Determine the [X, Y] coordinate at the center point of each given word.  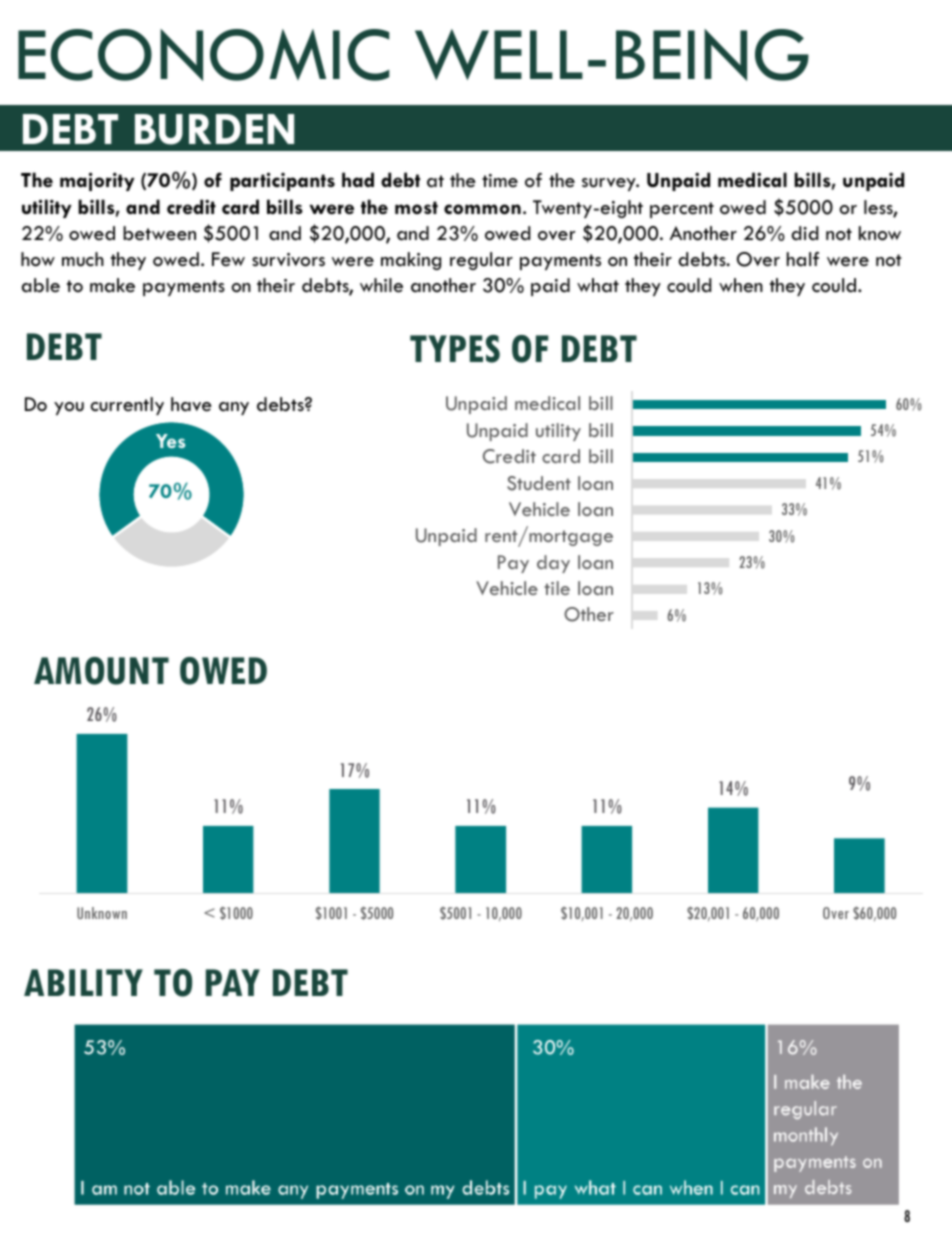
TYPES [455, 349]
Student [539, 483]
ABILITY [83, 982]
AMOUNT [101, 671]
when [741, 285]
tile [557, 588]
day [553, 564]
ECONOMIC [204, 55]
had [358, 179]
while [381, 285]
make [112, 285]
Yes [170, 441]
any [234, 408]
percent [682, 210]
